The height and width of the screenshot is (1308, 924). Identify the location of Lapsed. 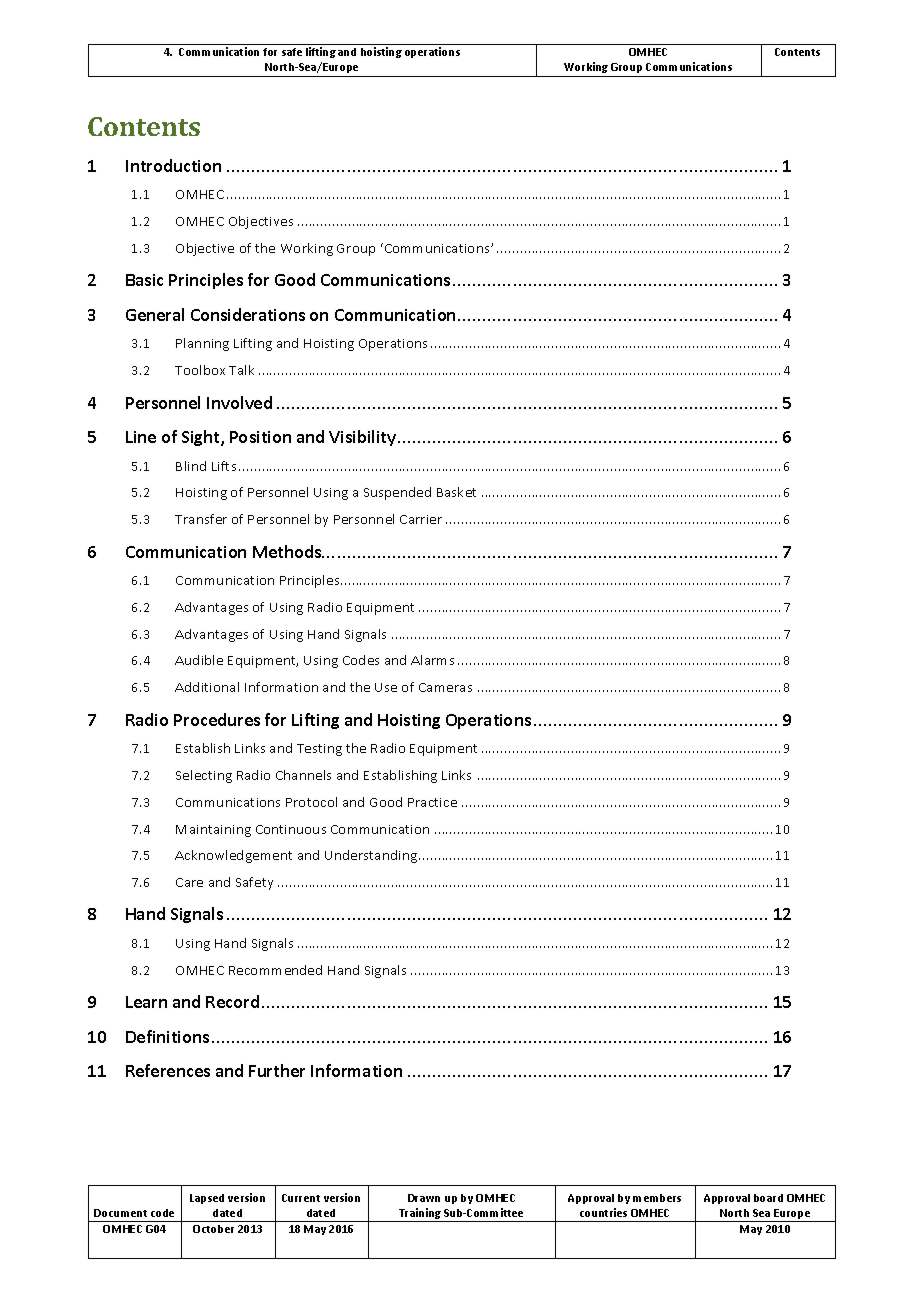
(207, 1199).
